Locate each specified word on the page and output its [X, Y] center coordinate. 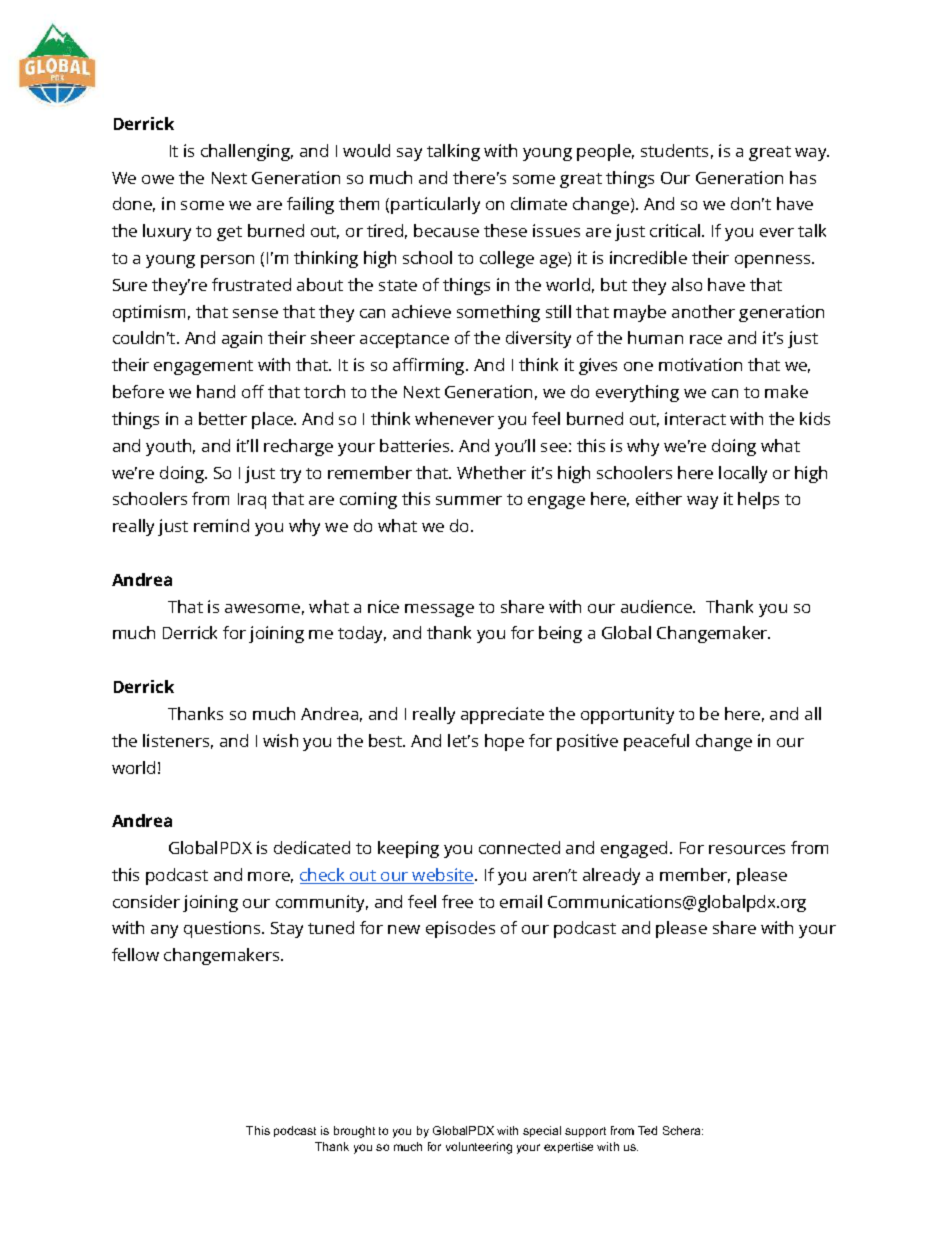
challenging [247, 152]
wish [280, 740]
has [803, 177]
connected [519, 847]
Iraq [252, 501]
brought [354, 1132]
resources [747, 849]
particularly [435, 205]
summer [469, 500]
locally [743, 474]
